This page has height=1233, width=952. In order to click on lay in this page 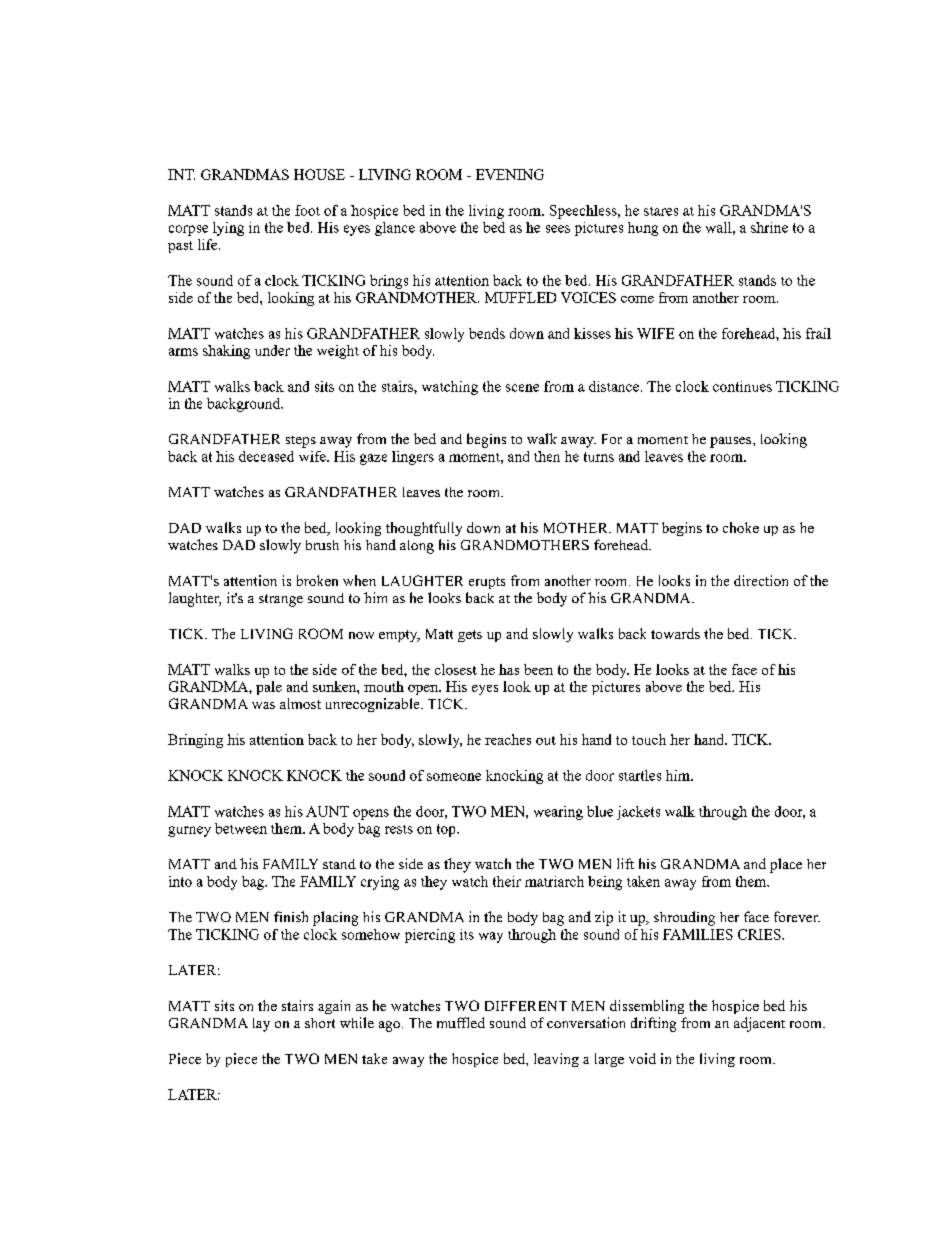, I will do `click(261, 1025)`.
